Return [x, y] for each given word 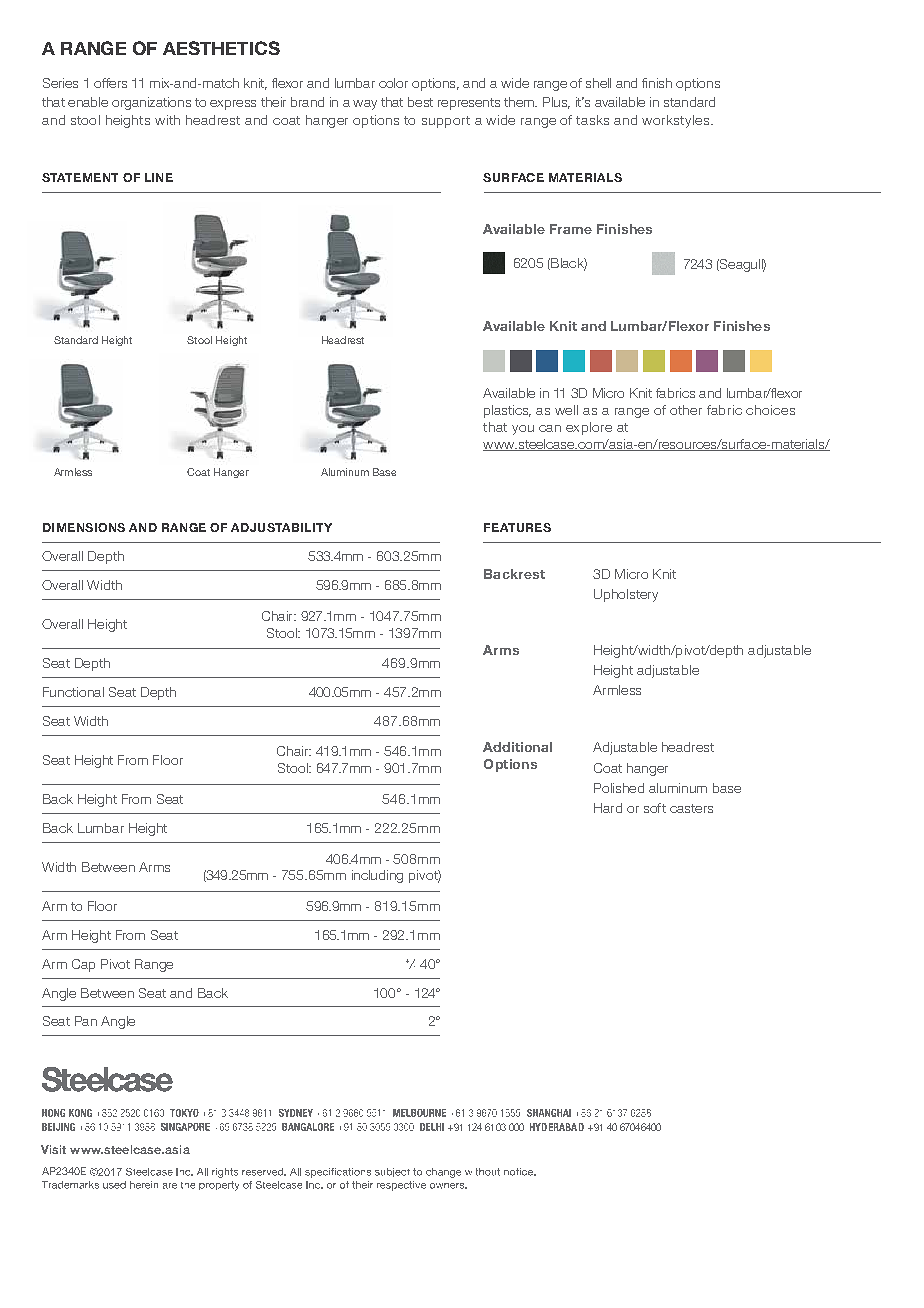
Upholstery [626, 595]
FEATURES [517, 527]
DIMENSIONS [84, 527]
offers [110, 83]
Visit [53, 1149]
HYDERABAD [557, 1127]
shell [598, 83]
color [393, 83]
